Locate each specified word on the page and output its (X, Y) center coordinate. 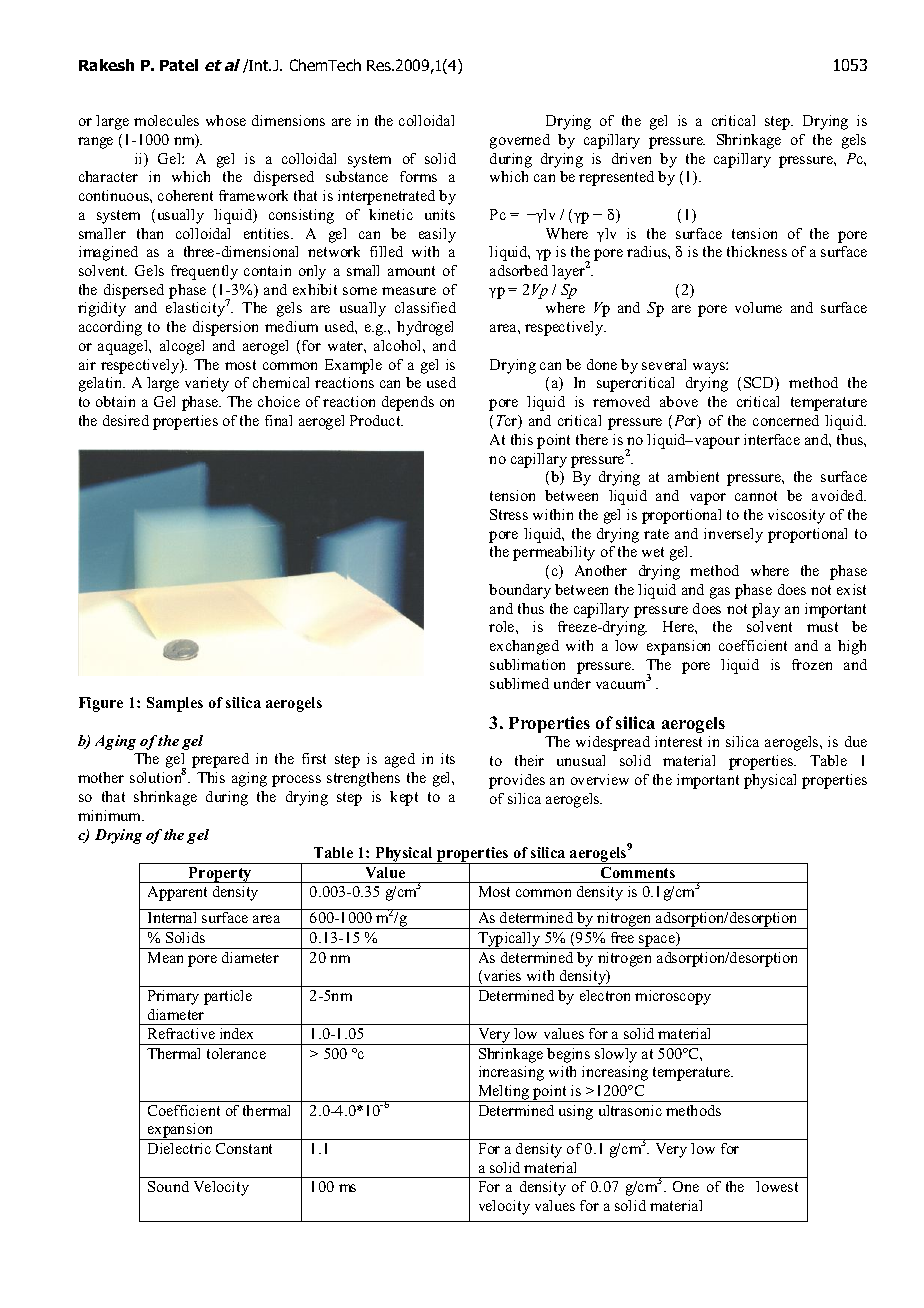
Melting (504, 1093)
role (503, 626)
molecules (166, 120)
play (766, 610)
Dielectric (179, 1148)
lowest (777, 1186)
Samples (175, 704)
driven (631, 158)
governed (520, 141)
